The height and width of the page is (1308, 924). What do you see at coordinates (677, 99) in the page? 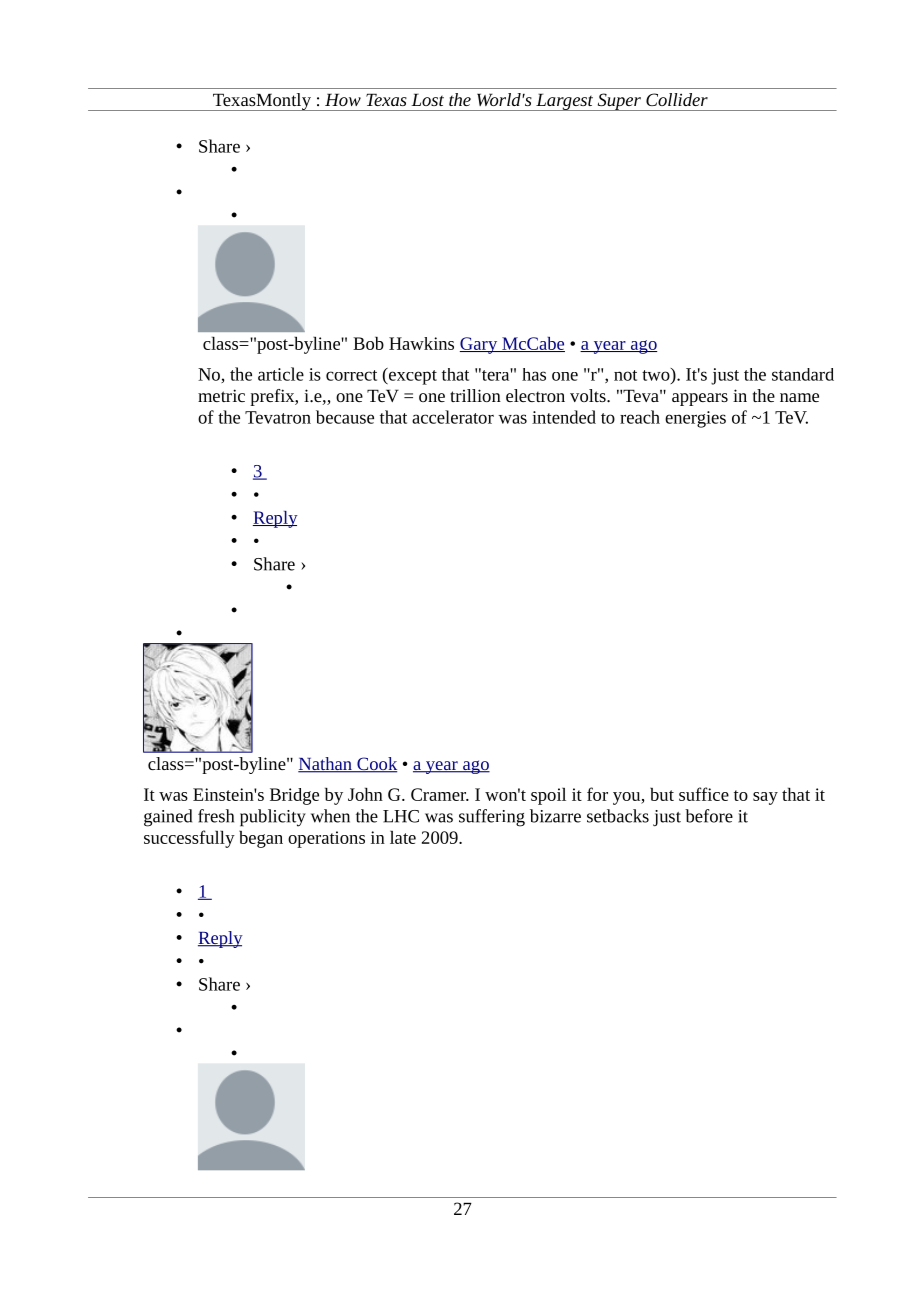
I see `Collider` at bounding box center [677, 99].
